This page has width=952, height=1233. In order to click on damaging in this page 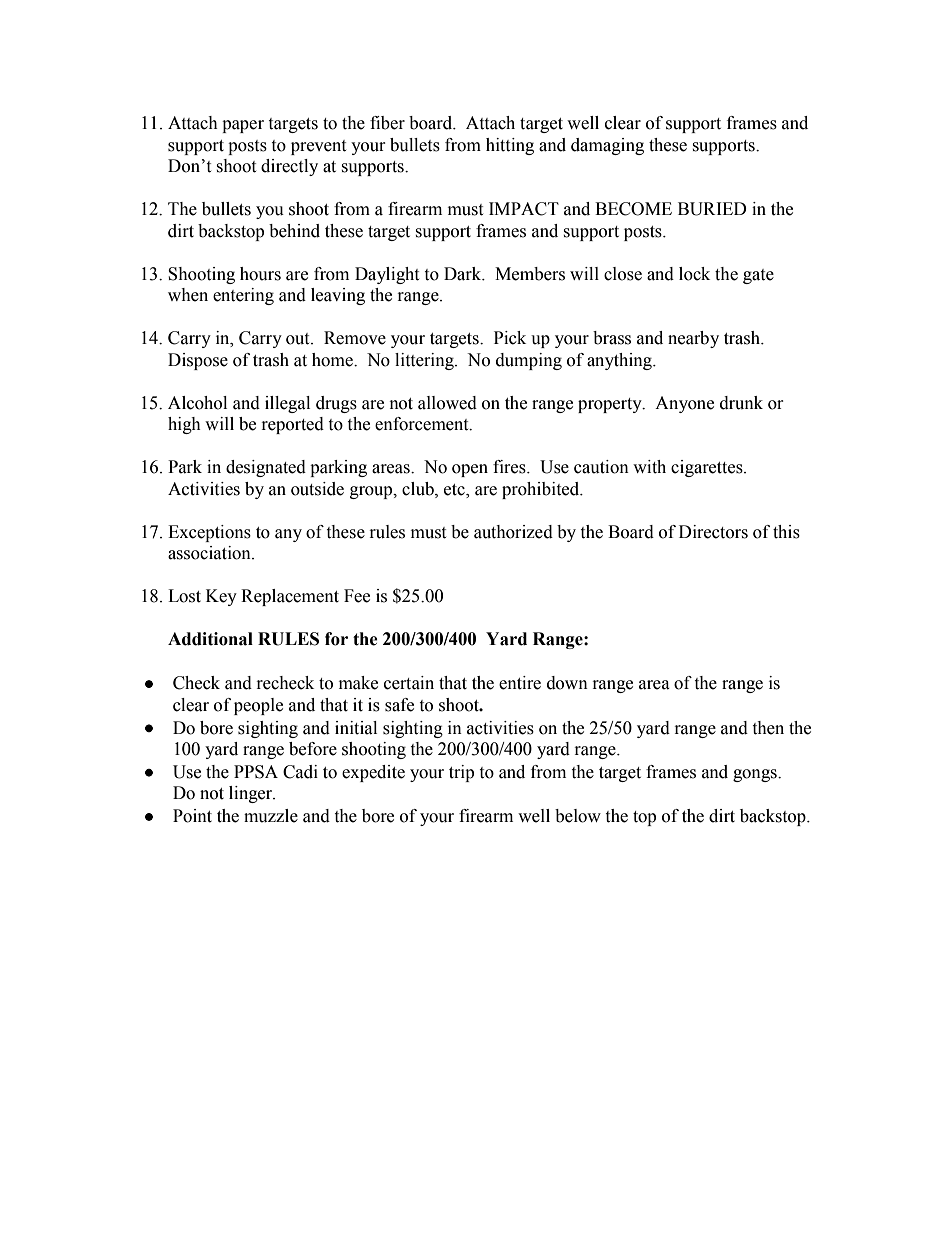, I will do `click(607, 146)`.
